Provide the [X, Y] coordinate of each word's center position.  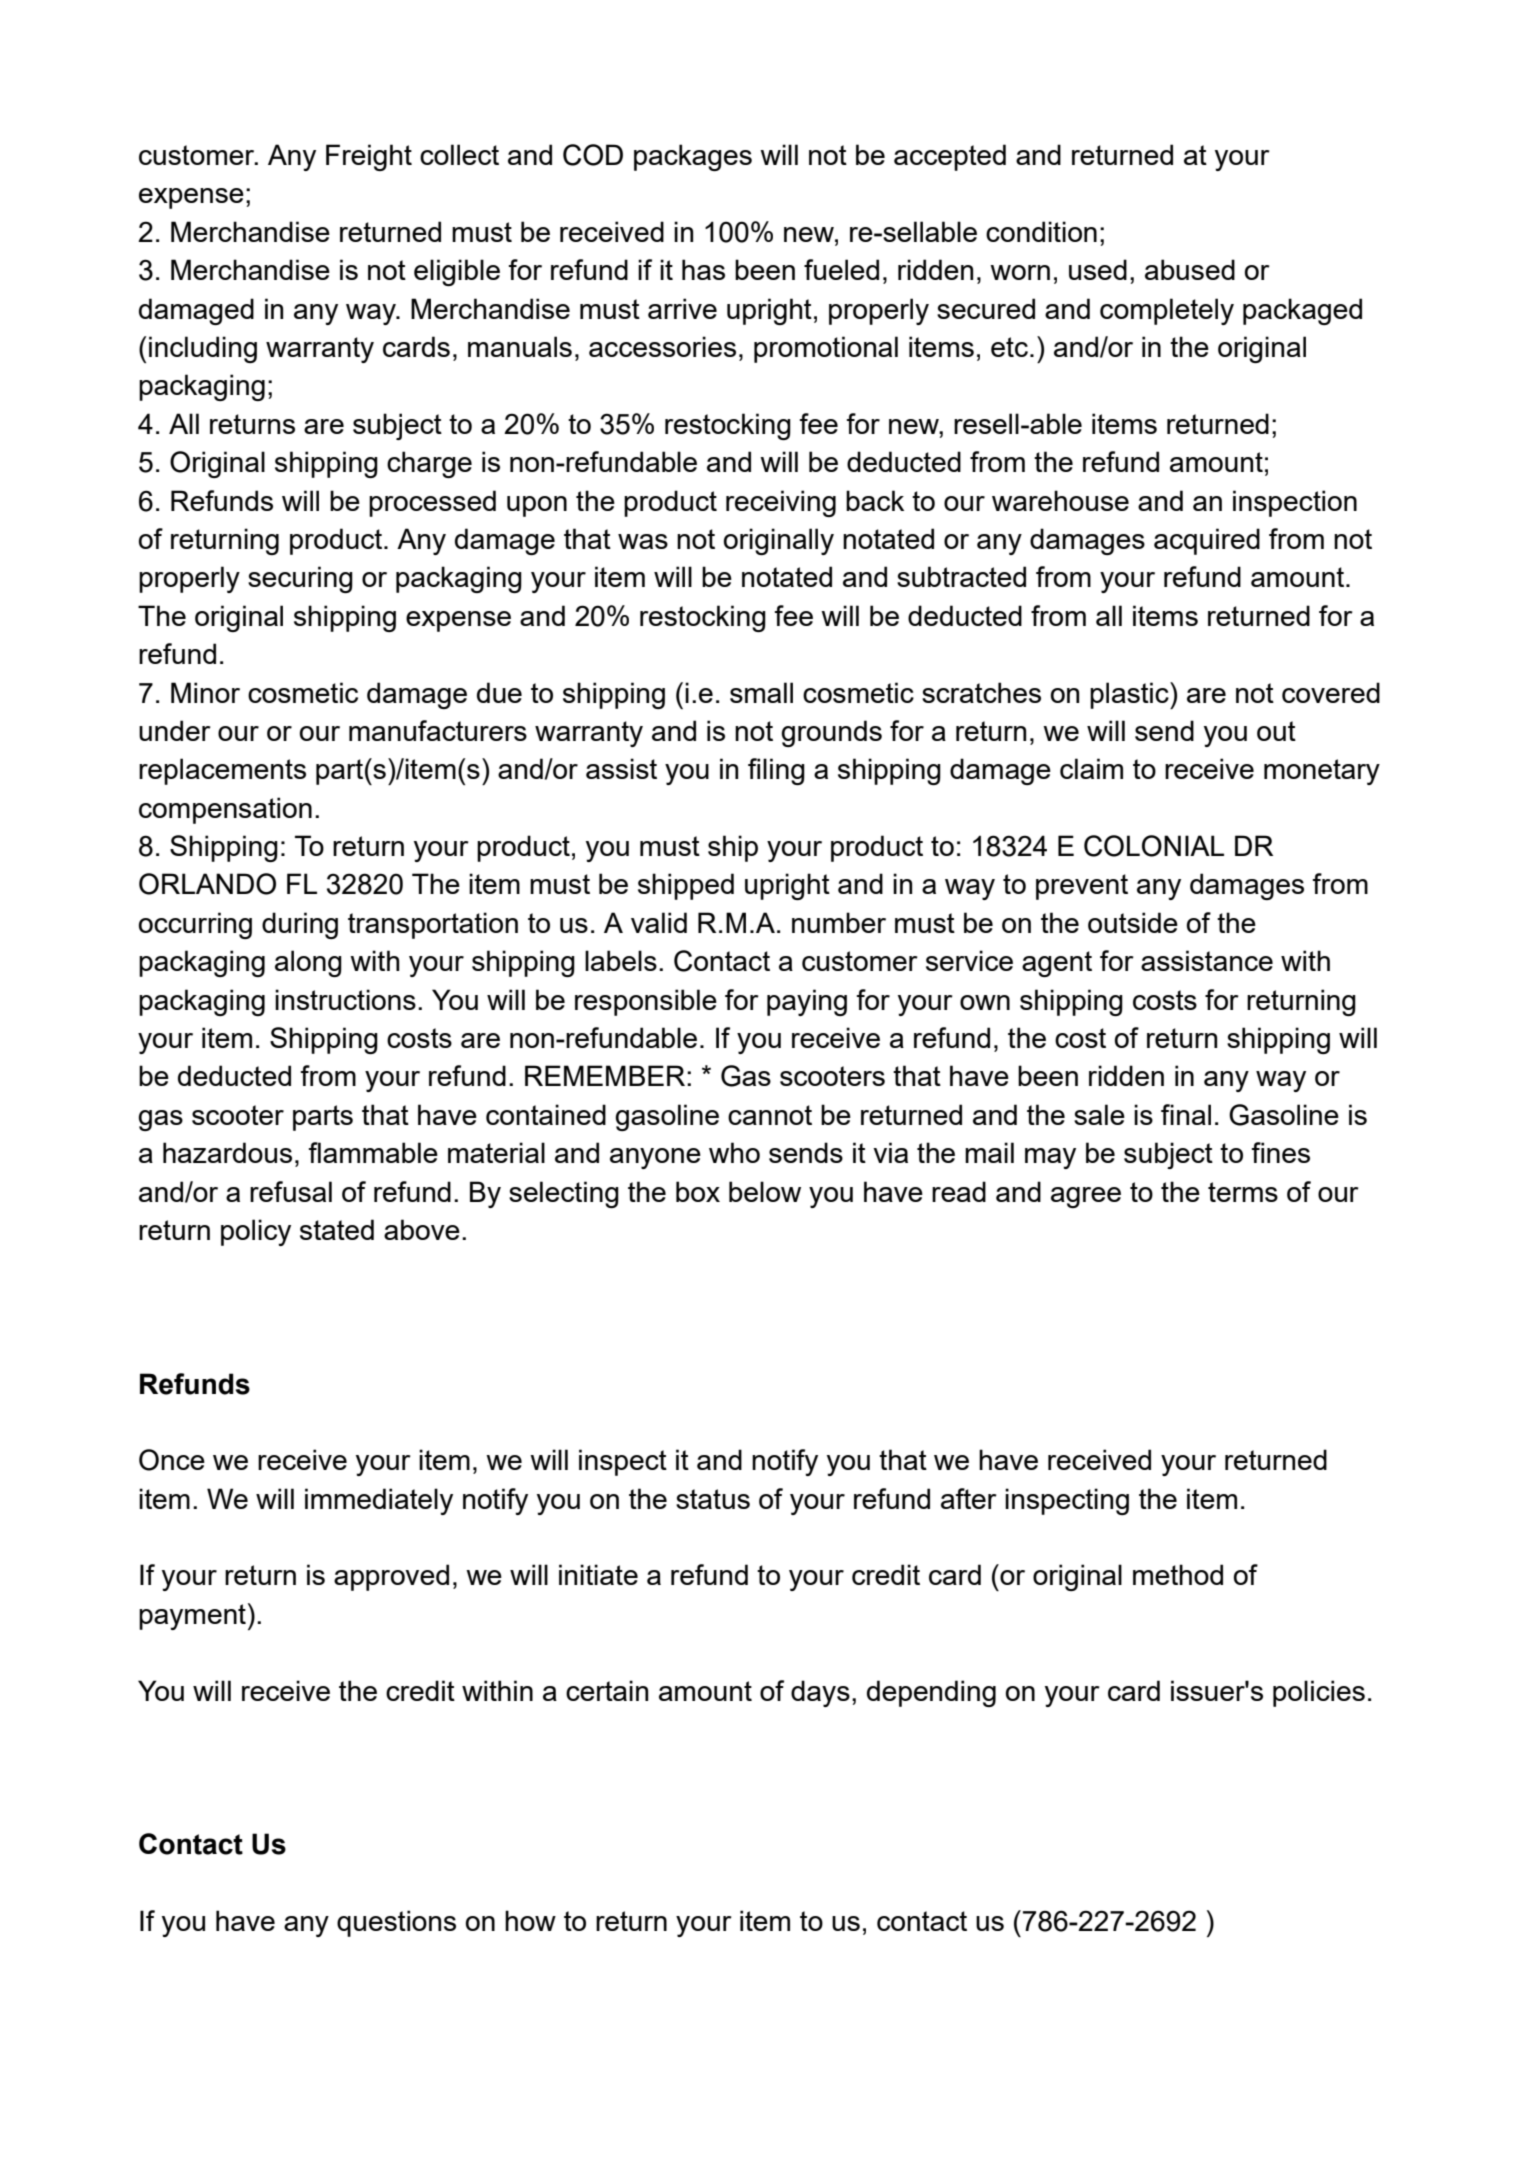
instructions [345, 999]
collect [459, 154]
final [1186, 1114]
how [530, 1920]
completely [1167, 311]
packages [693, 157]
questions [396, 1923]
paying [807, 1002]
